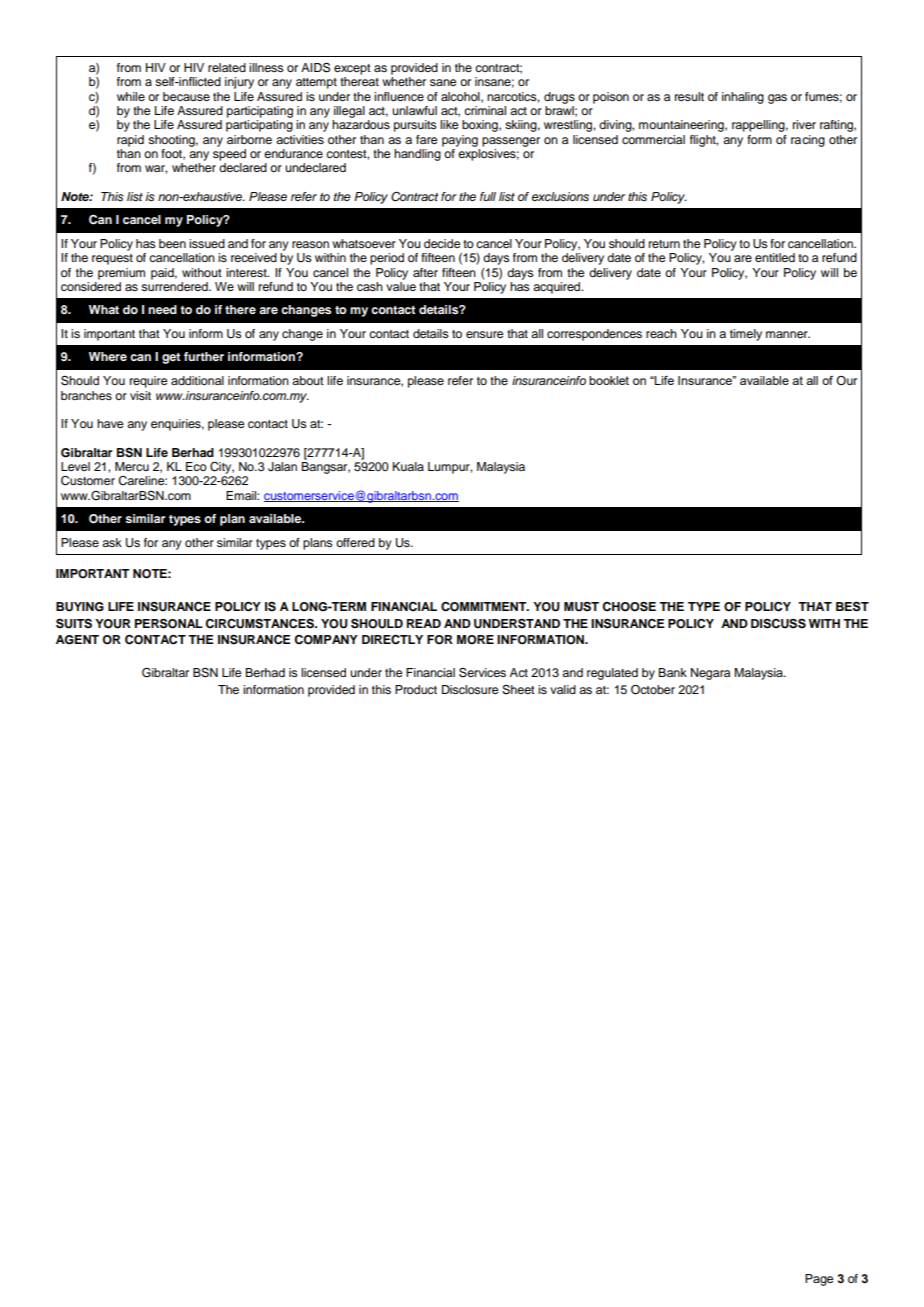 This screenshot has width=924, height=1307. I want to click on AGENT, so click(77, 640).
